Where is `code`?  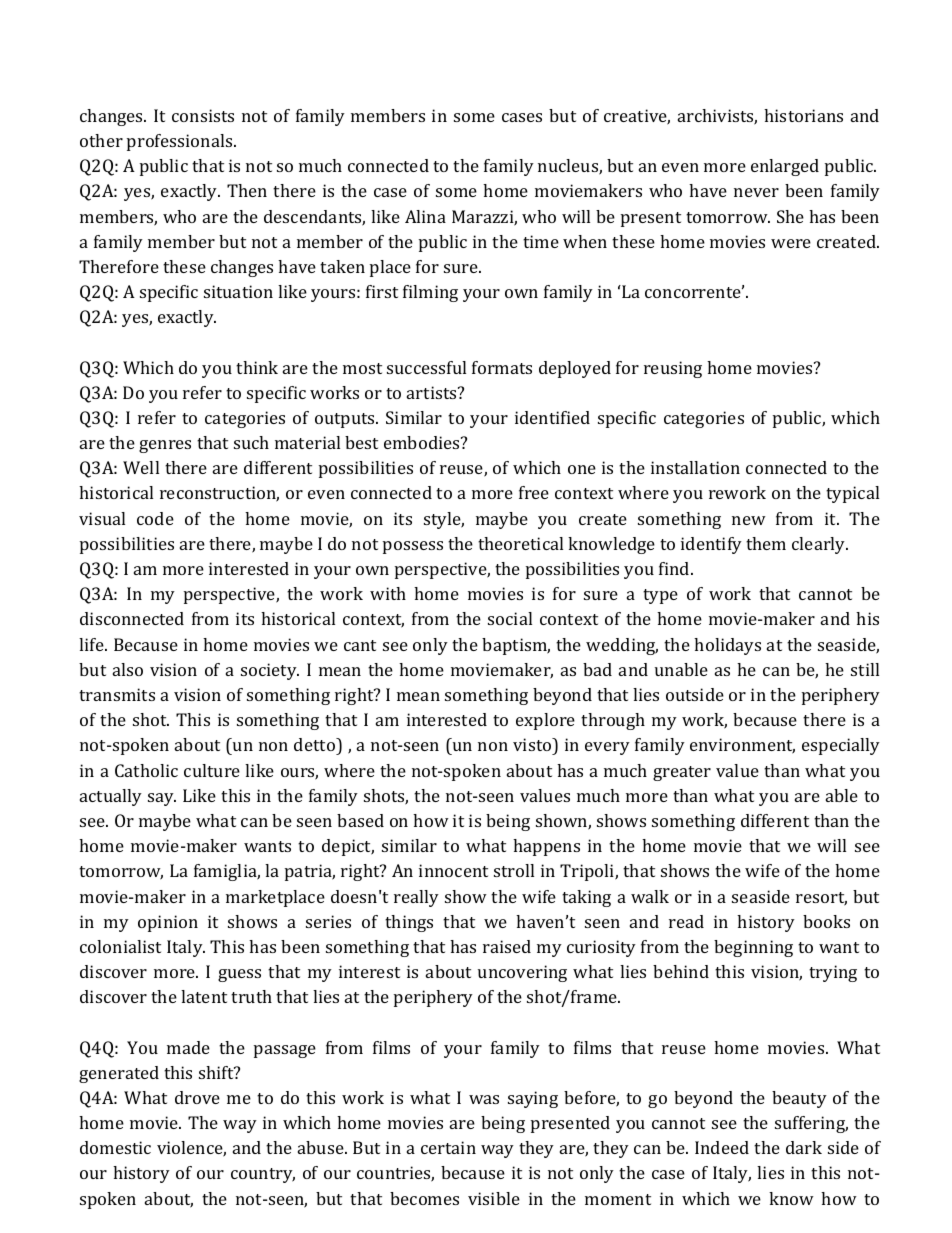 code is located at coordinates (155, 518).
